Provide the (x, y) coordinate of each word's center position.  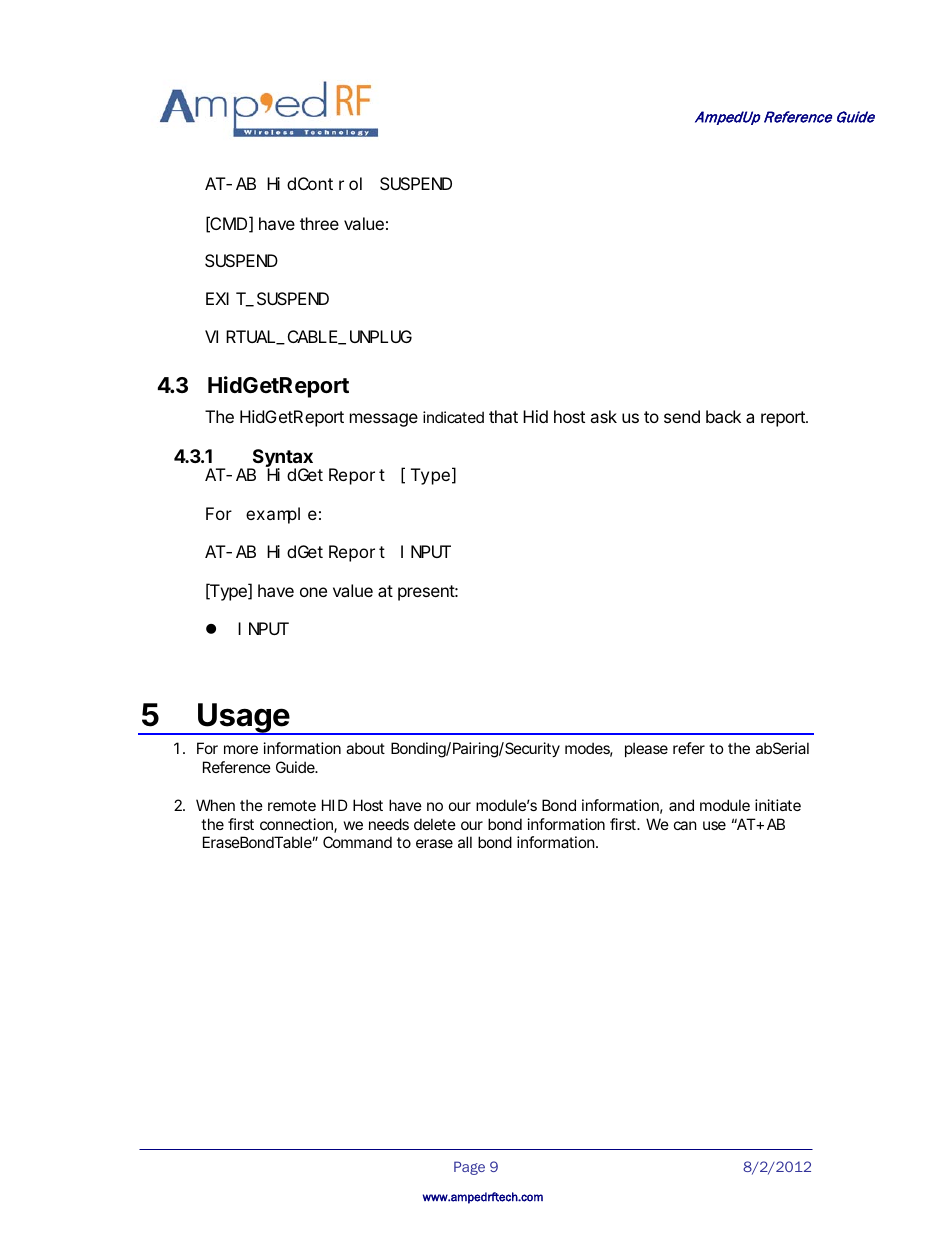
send (682, 416)
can (685, 825)
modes (589, 749)
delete (435, 824)
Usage (243, 719)
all (465, 842)
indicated (453, 417)
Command (357, 842)
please (646, 749)
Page (469, 1168)
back (723, 416)
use (714, 825)
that (503, 416)
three (319, 223)
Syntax (281, 459)
